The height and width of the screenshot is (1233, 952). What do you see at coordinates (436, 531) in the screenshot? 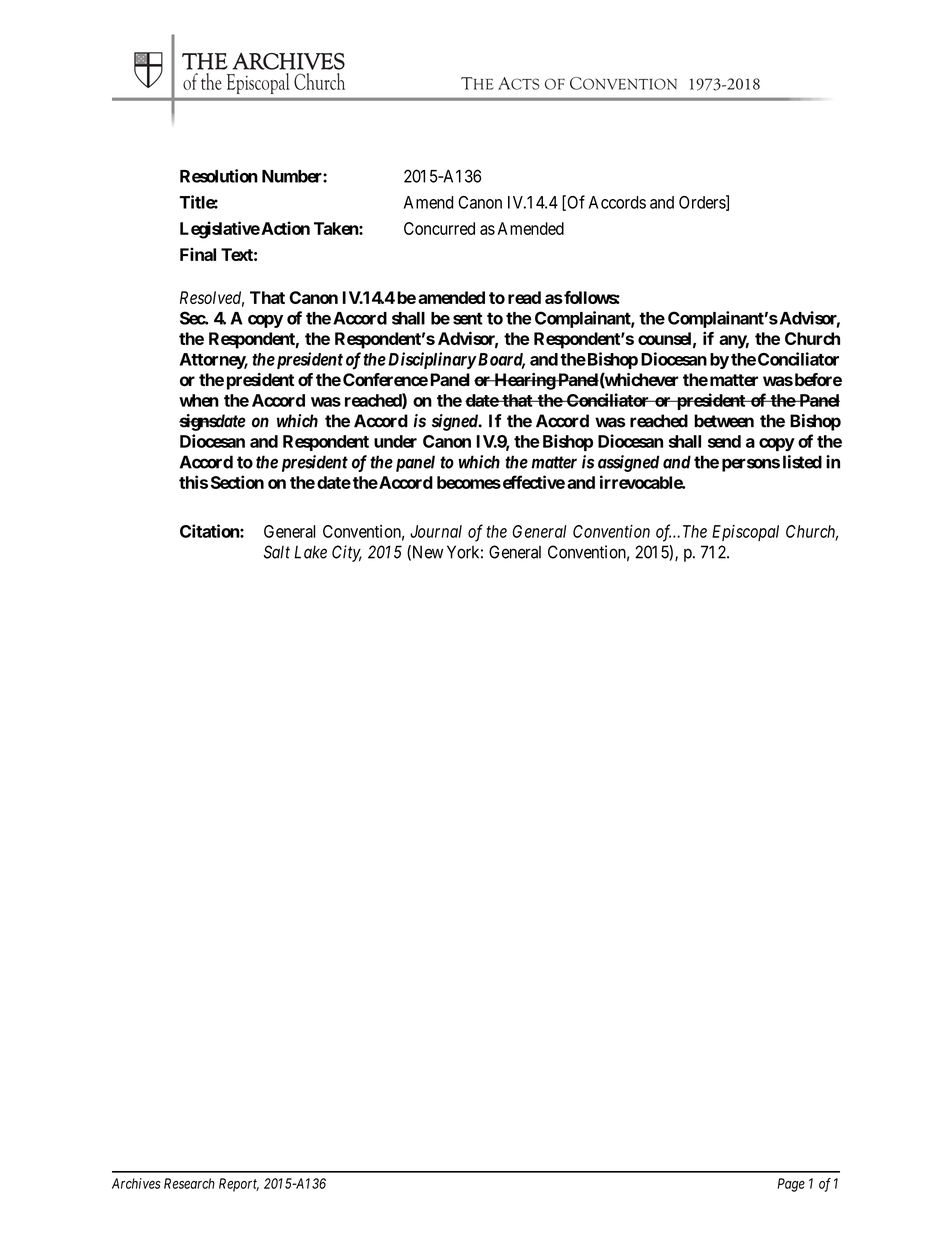
I see `Journal` at bounding box center [436, 531].
